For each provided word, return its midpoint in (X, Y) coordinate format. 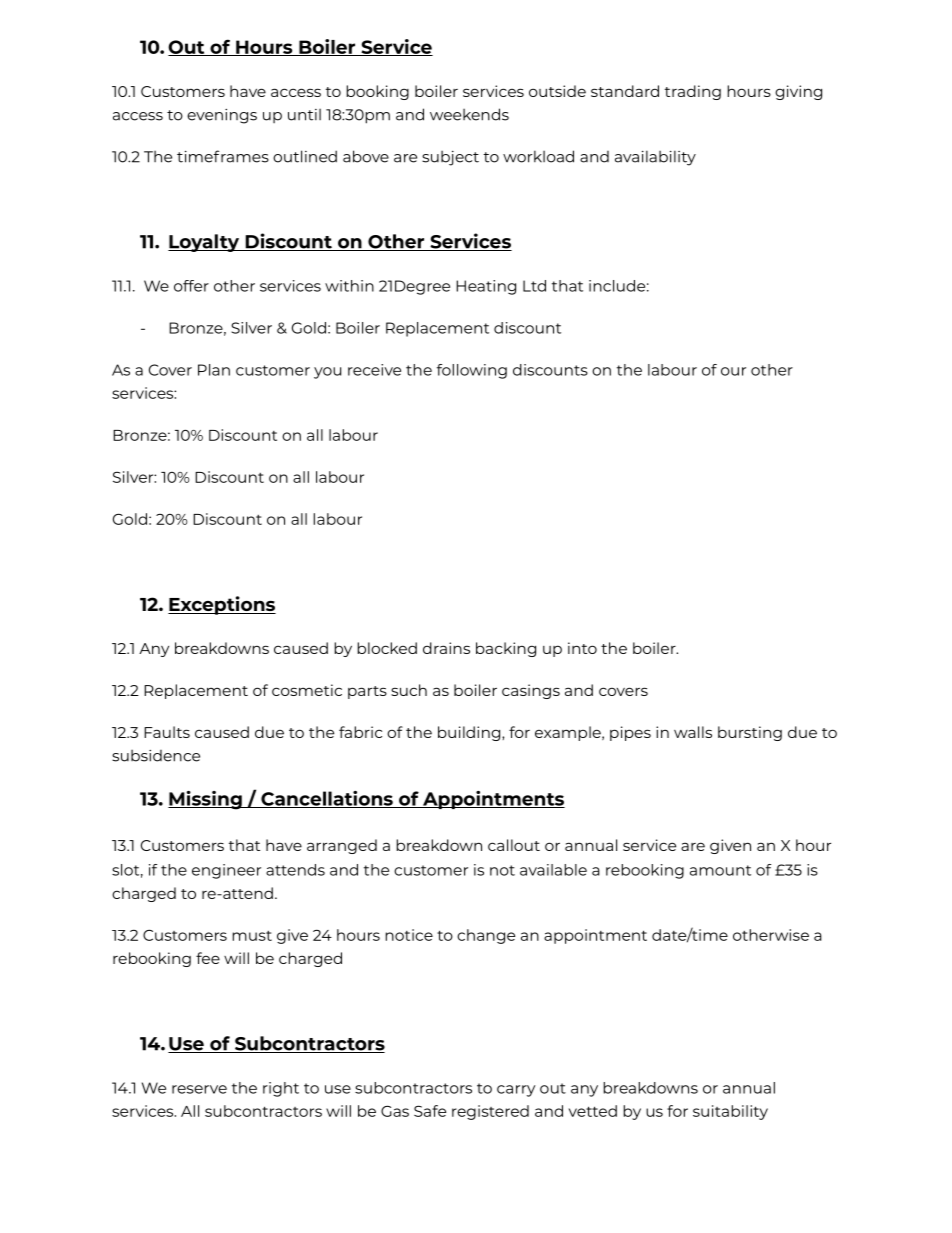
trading (693, 92)
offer (191, 286)
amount (720, 870)
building (470, 733)
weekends (469, 114)
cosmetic (307, 690)
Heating (486, 287)
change (486, 936)
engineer (226, 871)
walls (693, 732)
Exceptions (222, 605)
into (582, 648)
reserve (199, 1089)
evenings (222, 116)
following (472, 371)
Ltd (534, 286)
